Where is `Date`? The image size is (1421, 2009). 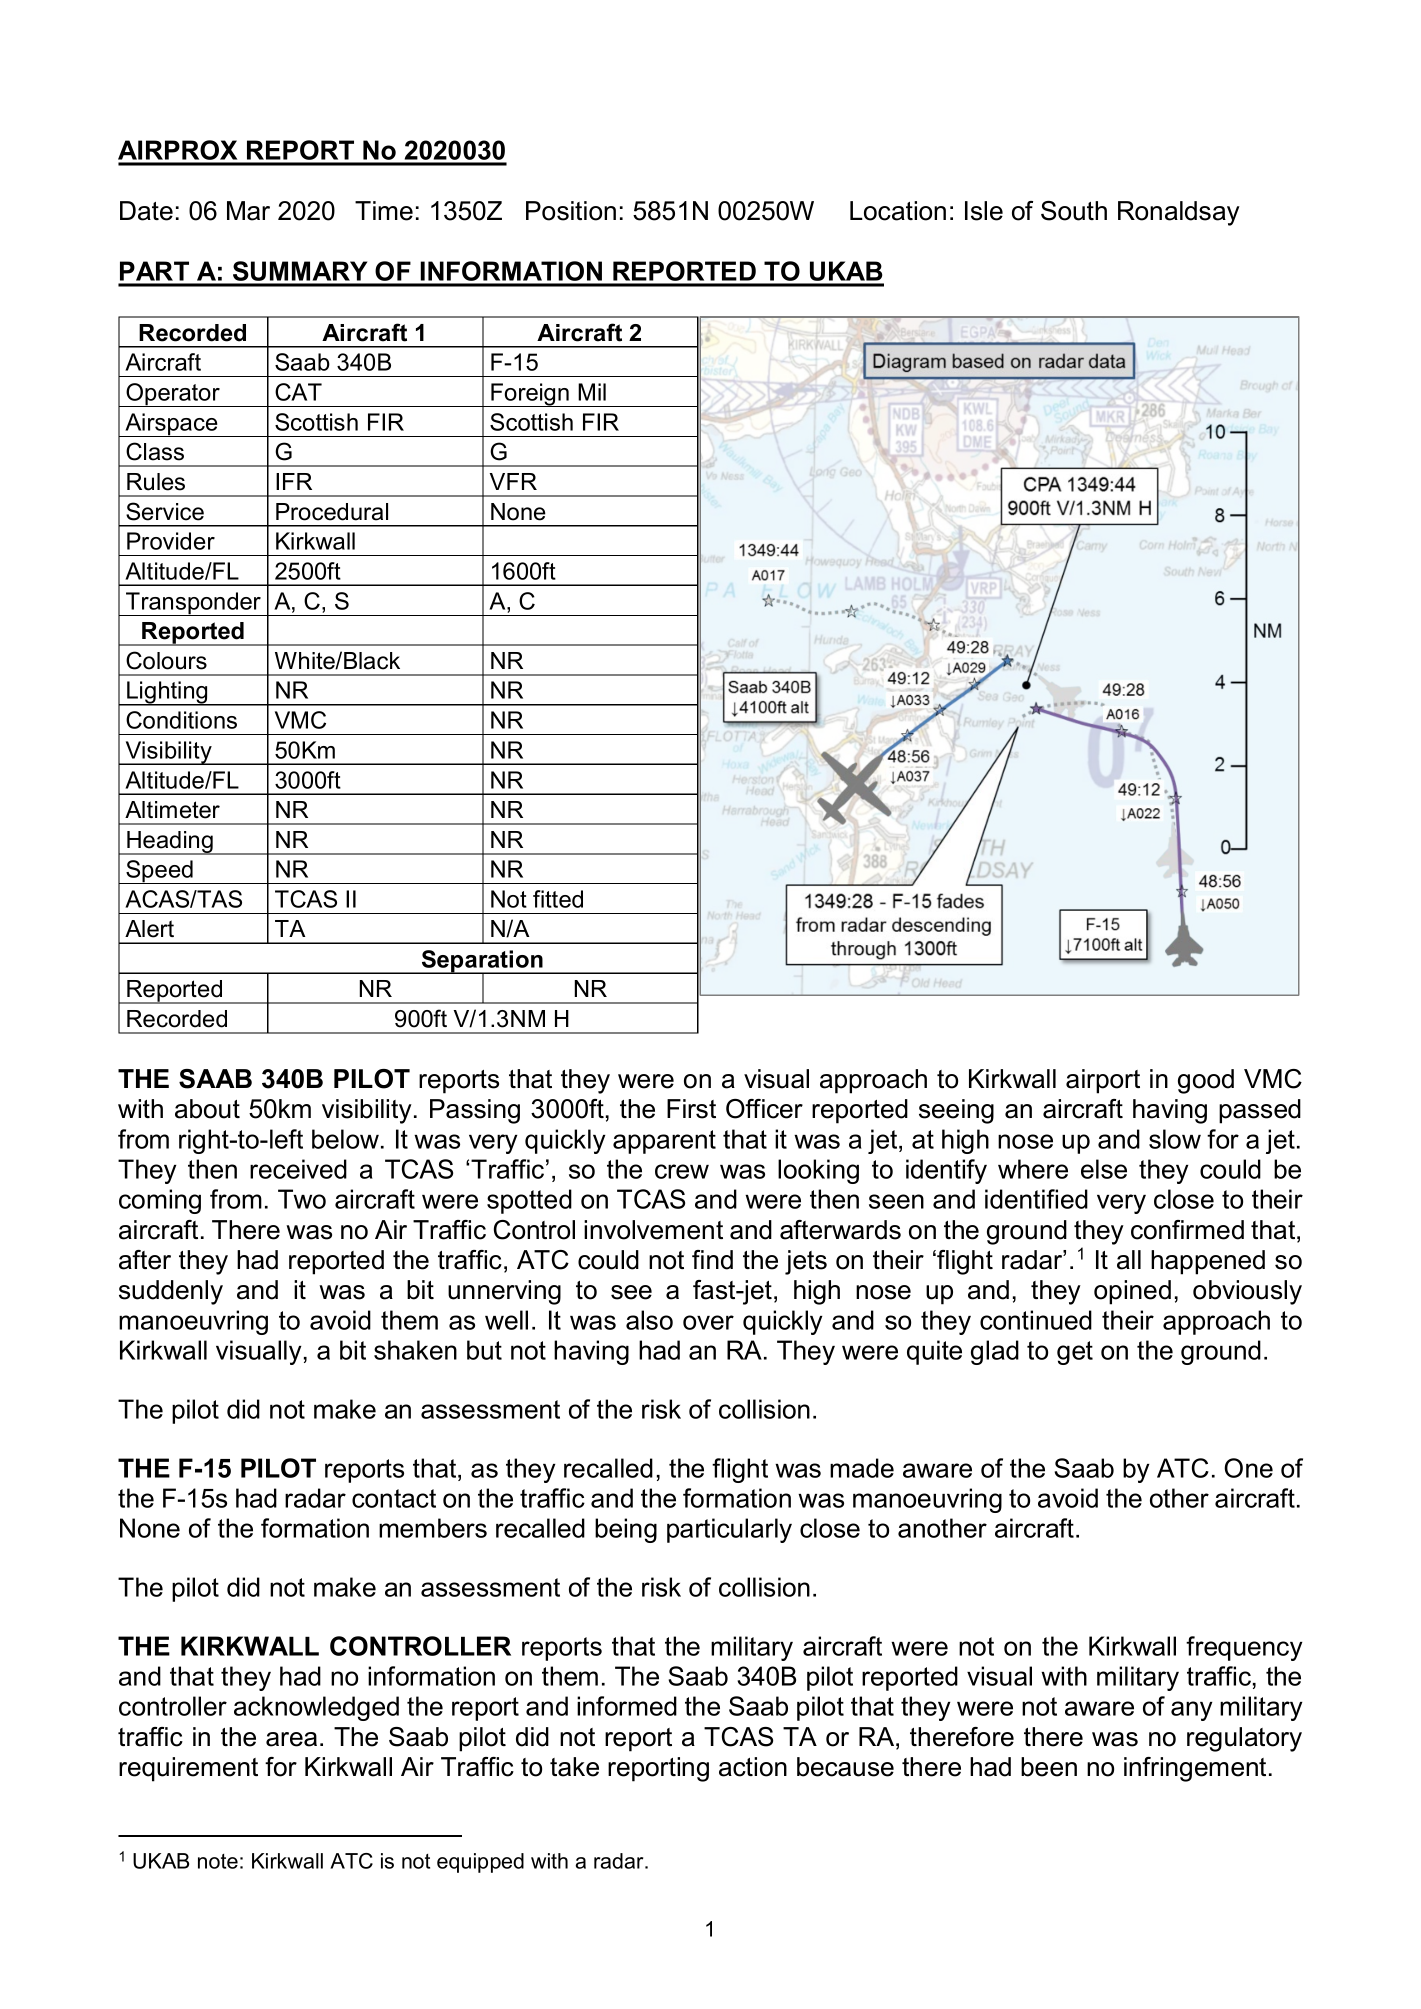 Date is located at coordinates (146, 211).
